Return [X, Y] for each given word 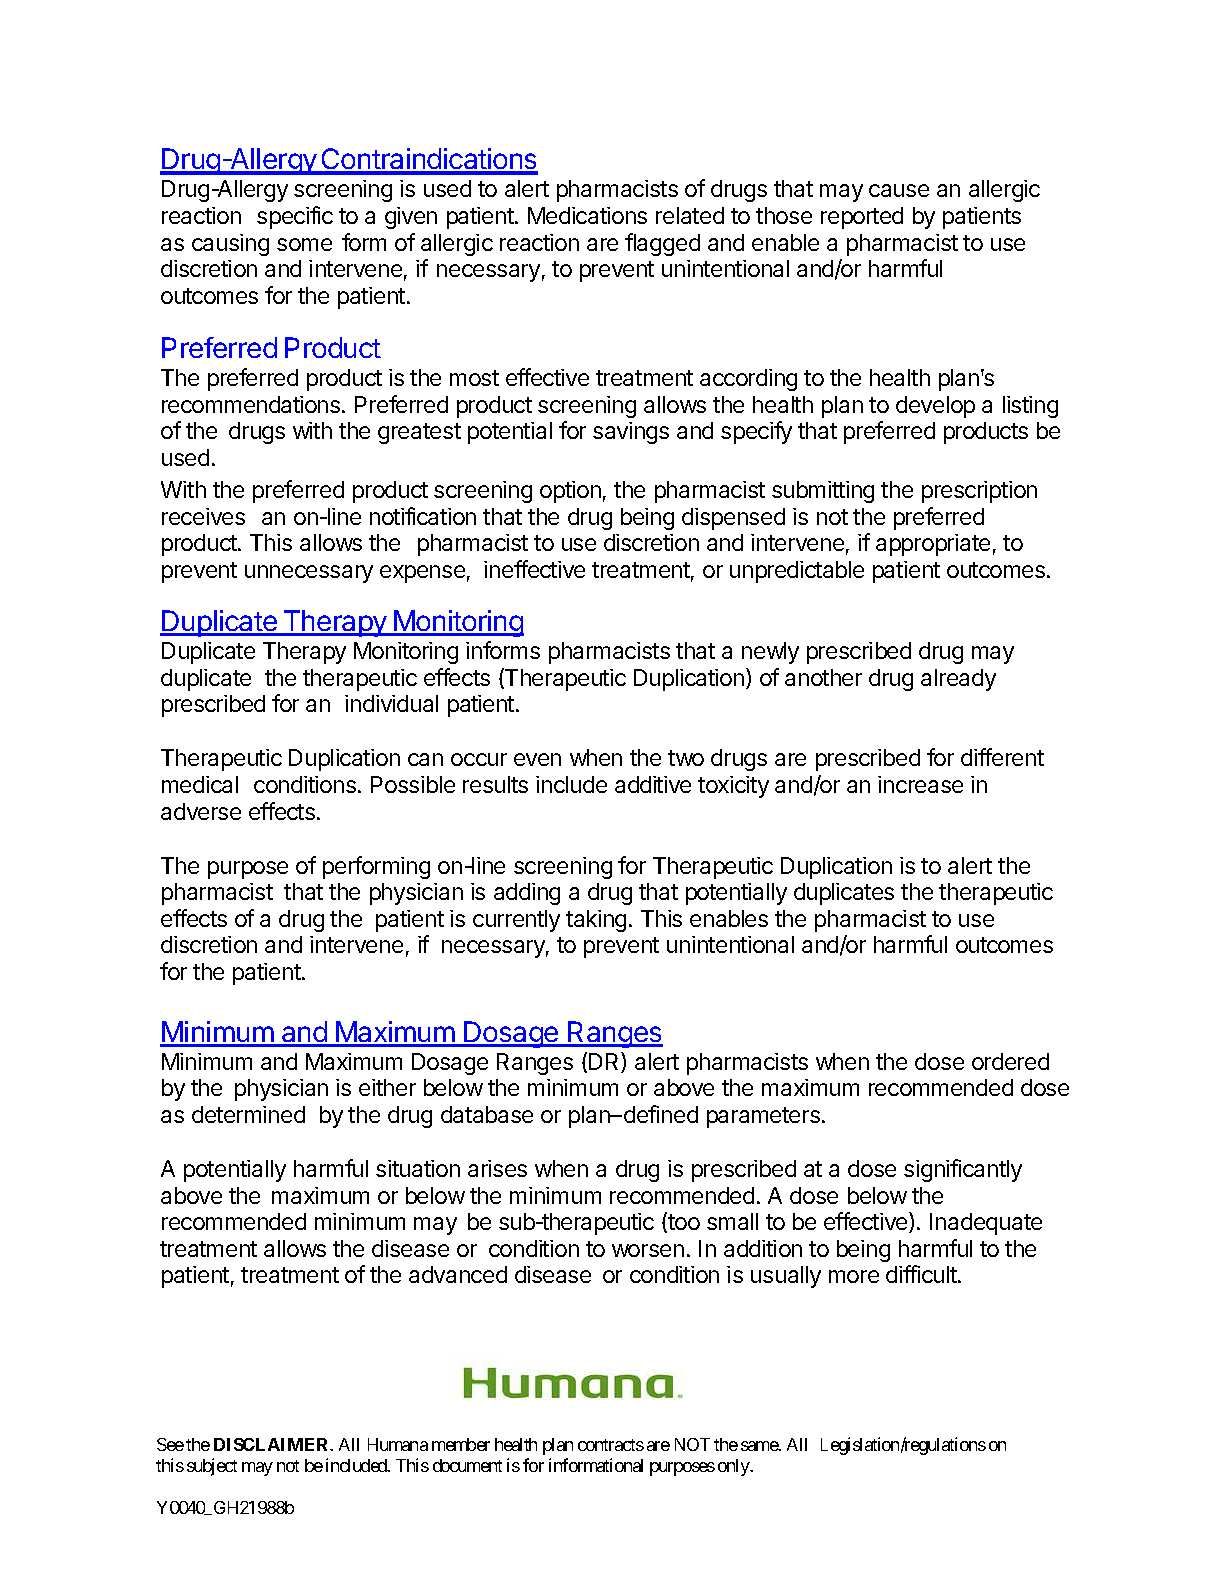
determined [248, 1114]
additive [653, 784]
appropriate [933, 545]
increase [920, 784]
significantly [963, 1170]
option [570, 492]
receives [203, 516]
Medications [587, 215]
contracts [611, 1445]
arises [497, 1168]
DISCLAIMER [273, 1444]
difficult [922, 1274]
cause [899, 190]
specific [295, 217]
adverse [201, 811]
